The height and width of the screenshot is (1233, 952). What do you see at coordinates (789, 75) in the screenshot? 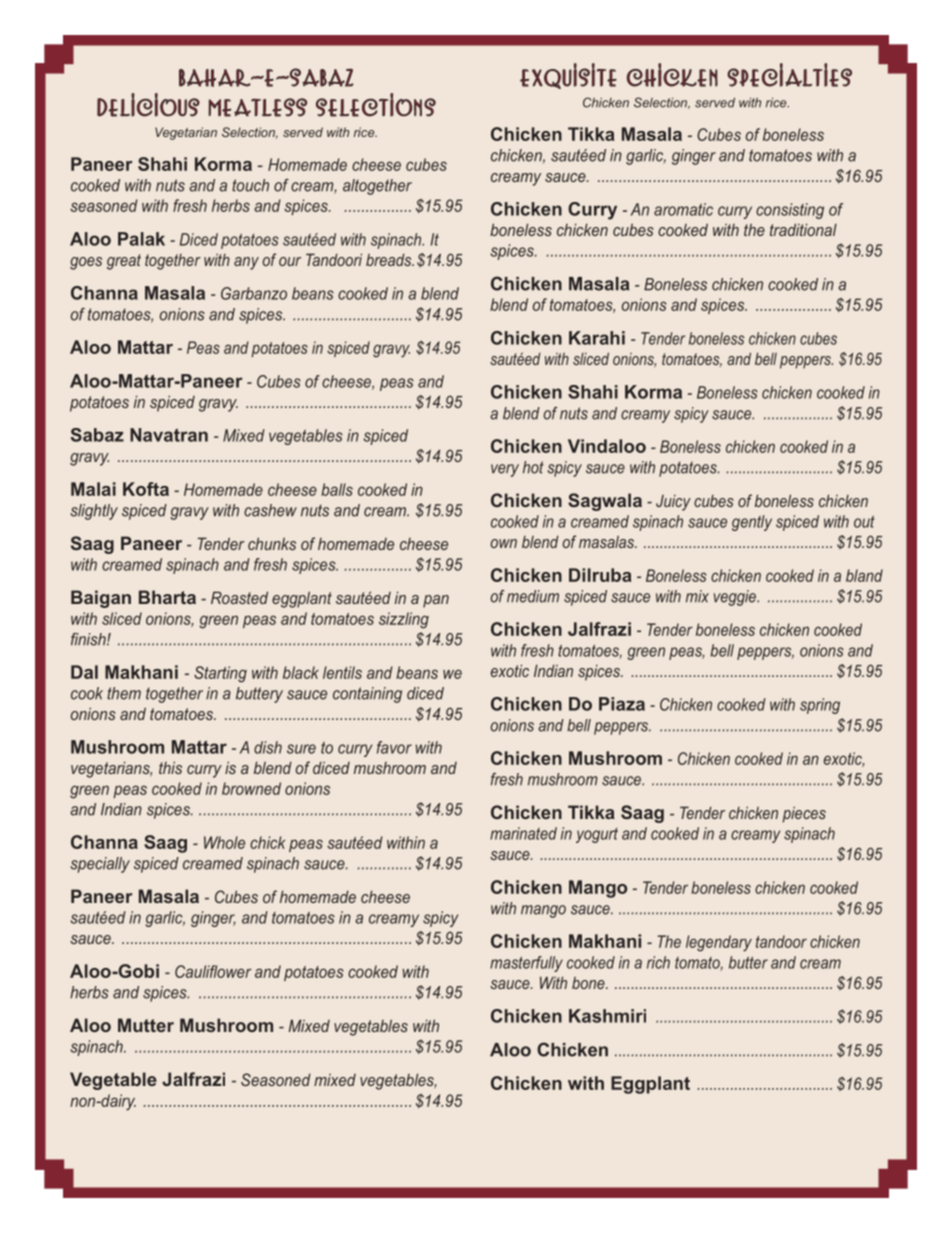
I see `SPECIALTIES` at bounding box center [789, 75].
